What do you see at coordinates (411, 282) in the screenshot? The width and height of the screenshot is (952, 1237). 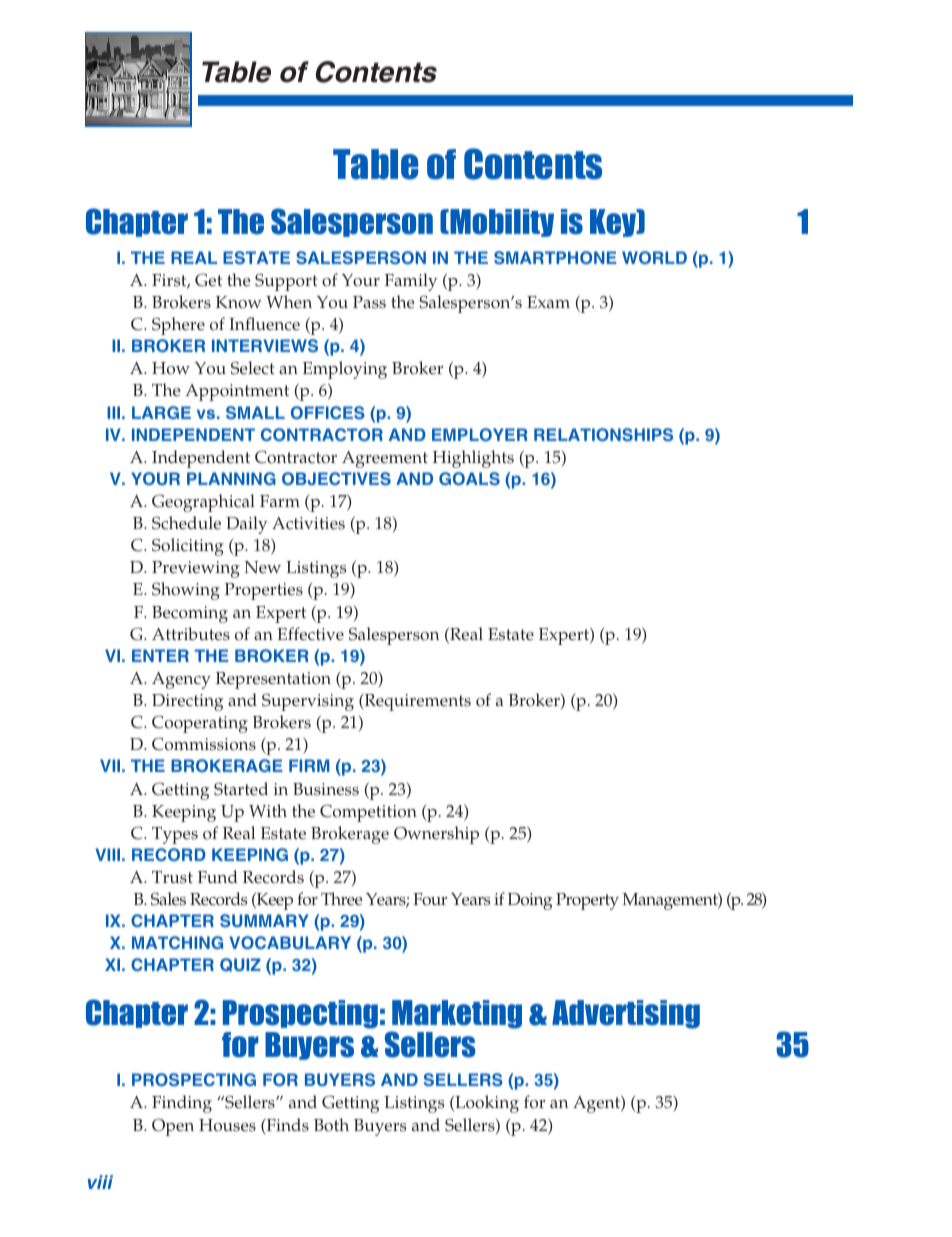 I see `Family` at bounding box center [411, 282].
